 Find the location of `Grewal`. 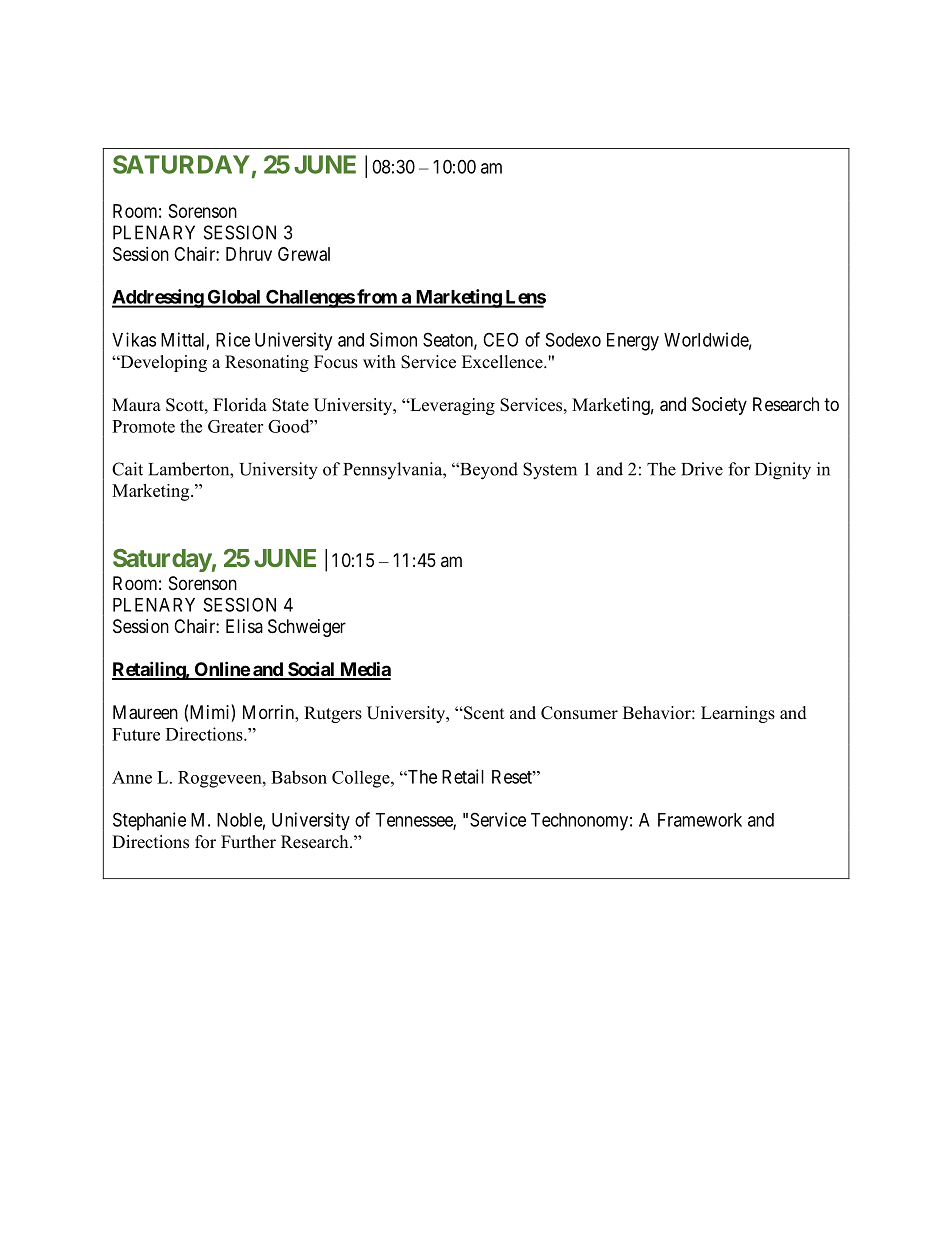

Grewal is located at coordinates (304, 254).
